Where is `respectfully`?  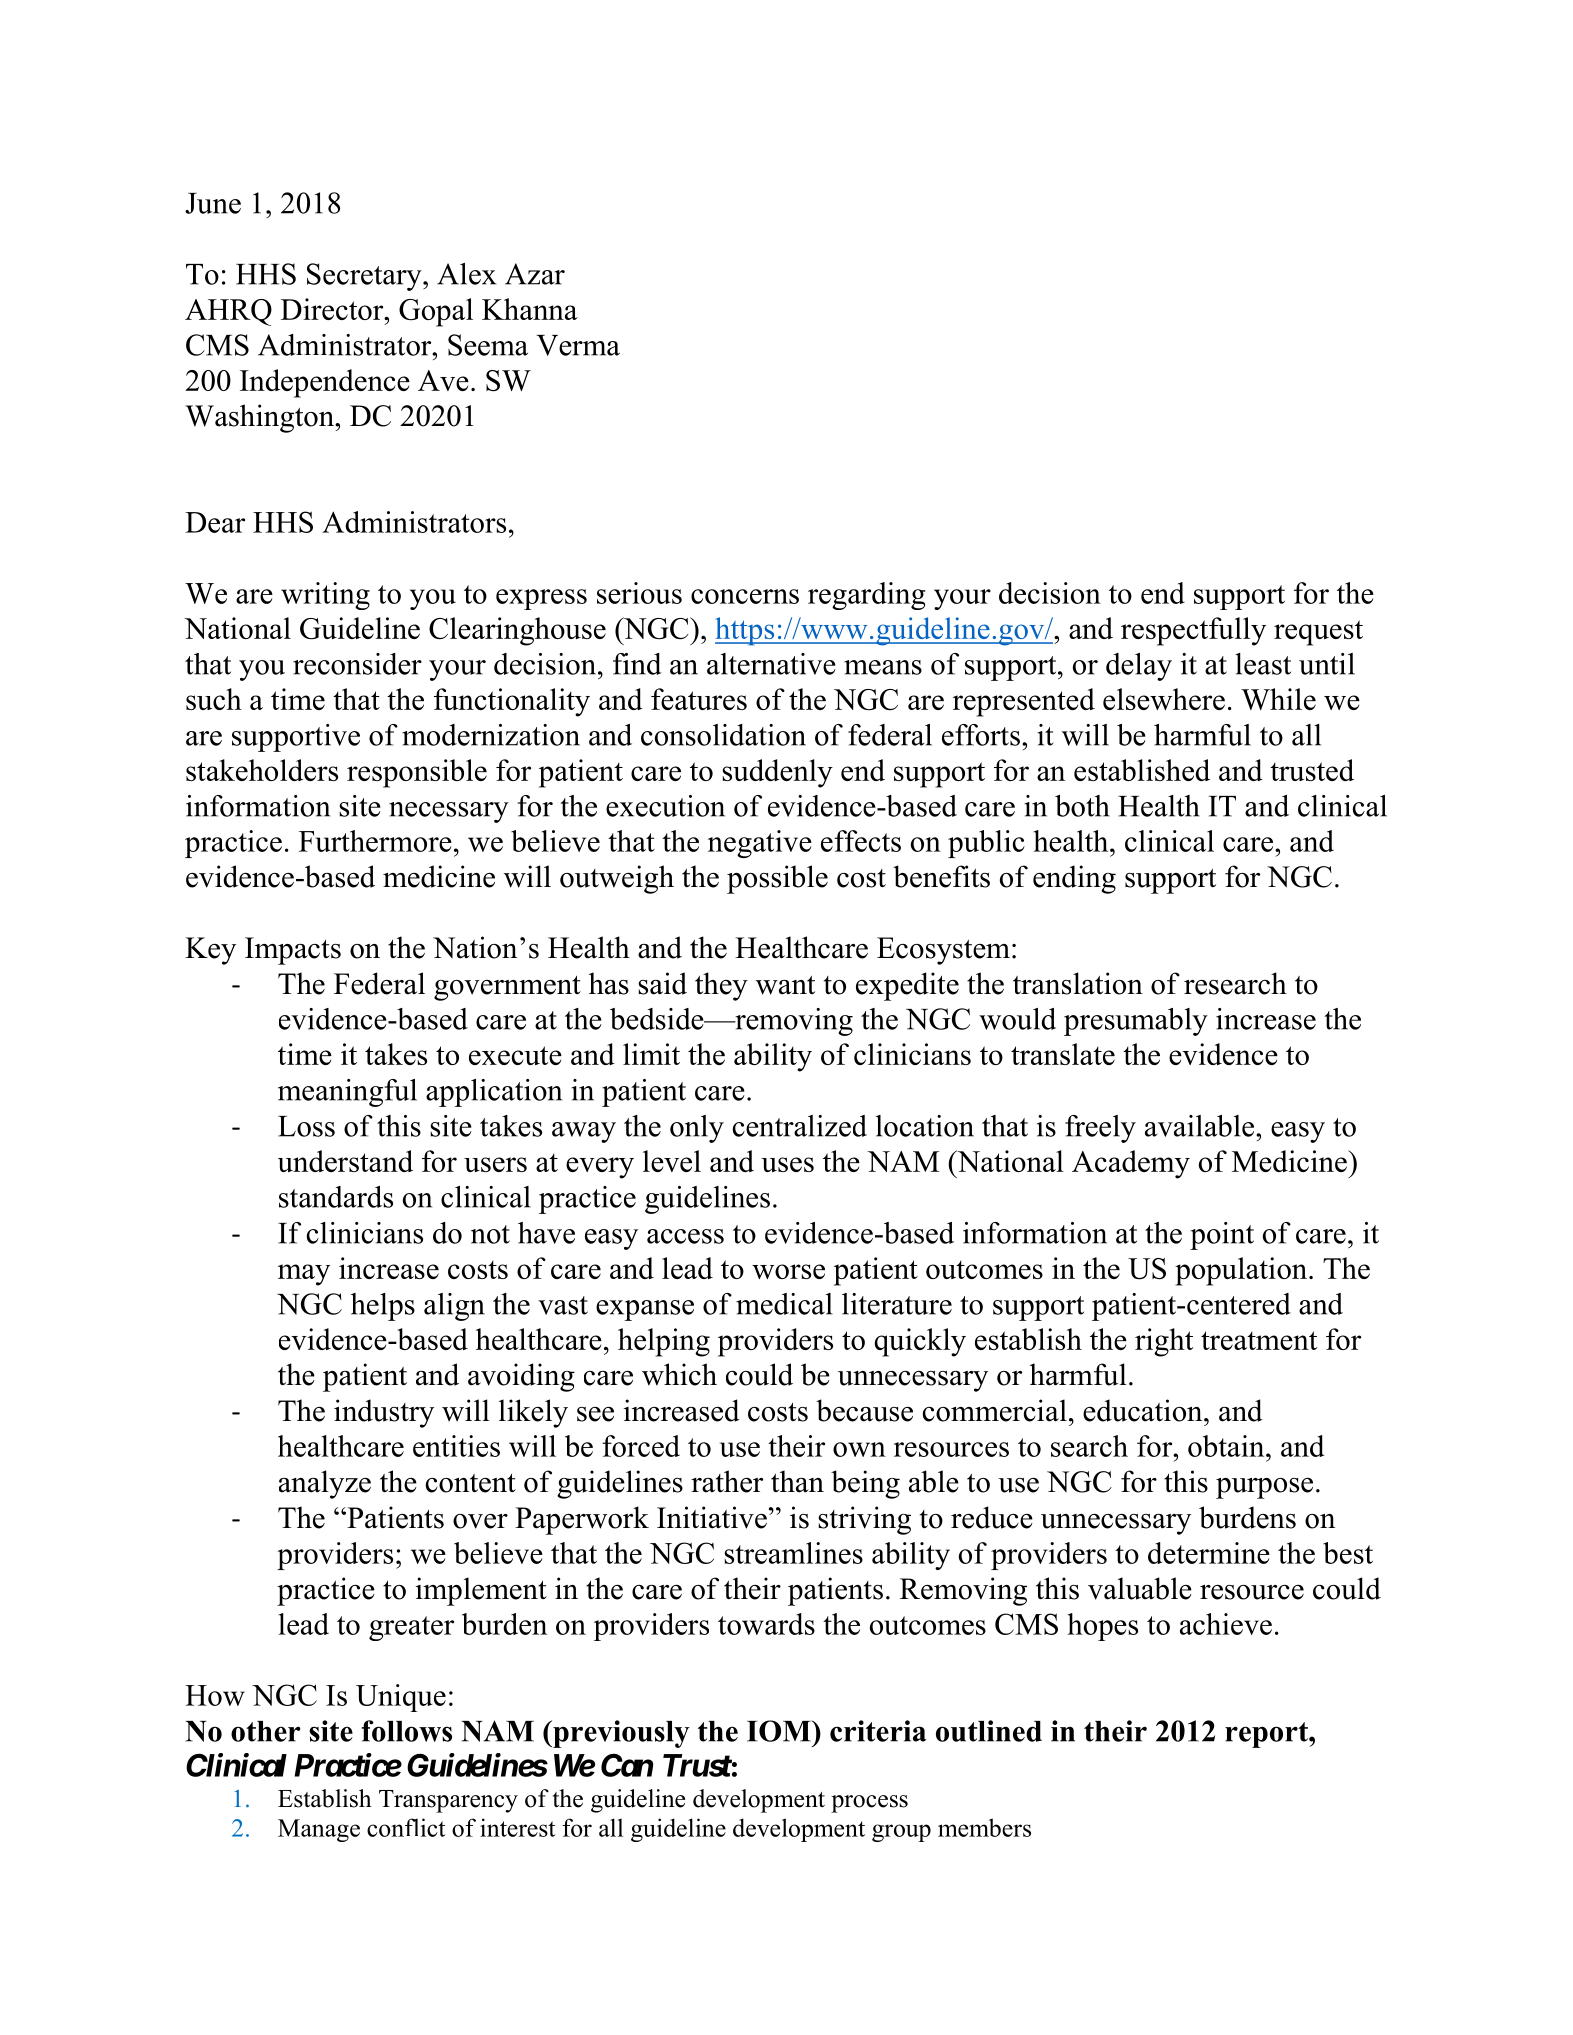
respectfully is located at coordinates (1193, 631).
